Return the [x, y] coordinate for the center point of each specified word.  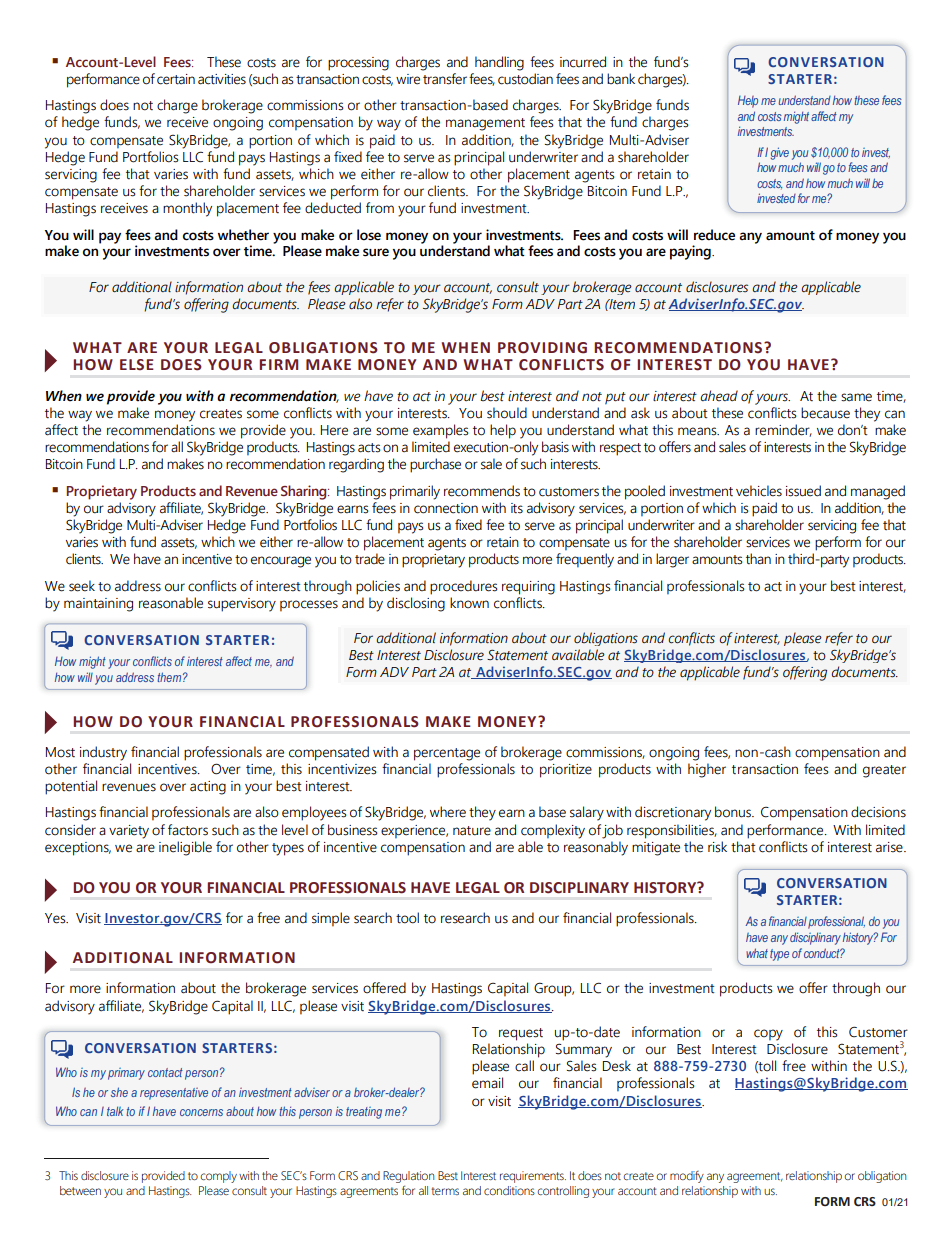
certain [176, 79]
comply [219, 1177]
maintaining [98, 605]
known [469, 602]
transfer [445, 79]
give [780, 153]
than [758, 558]
